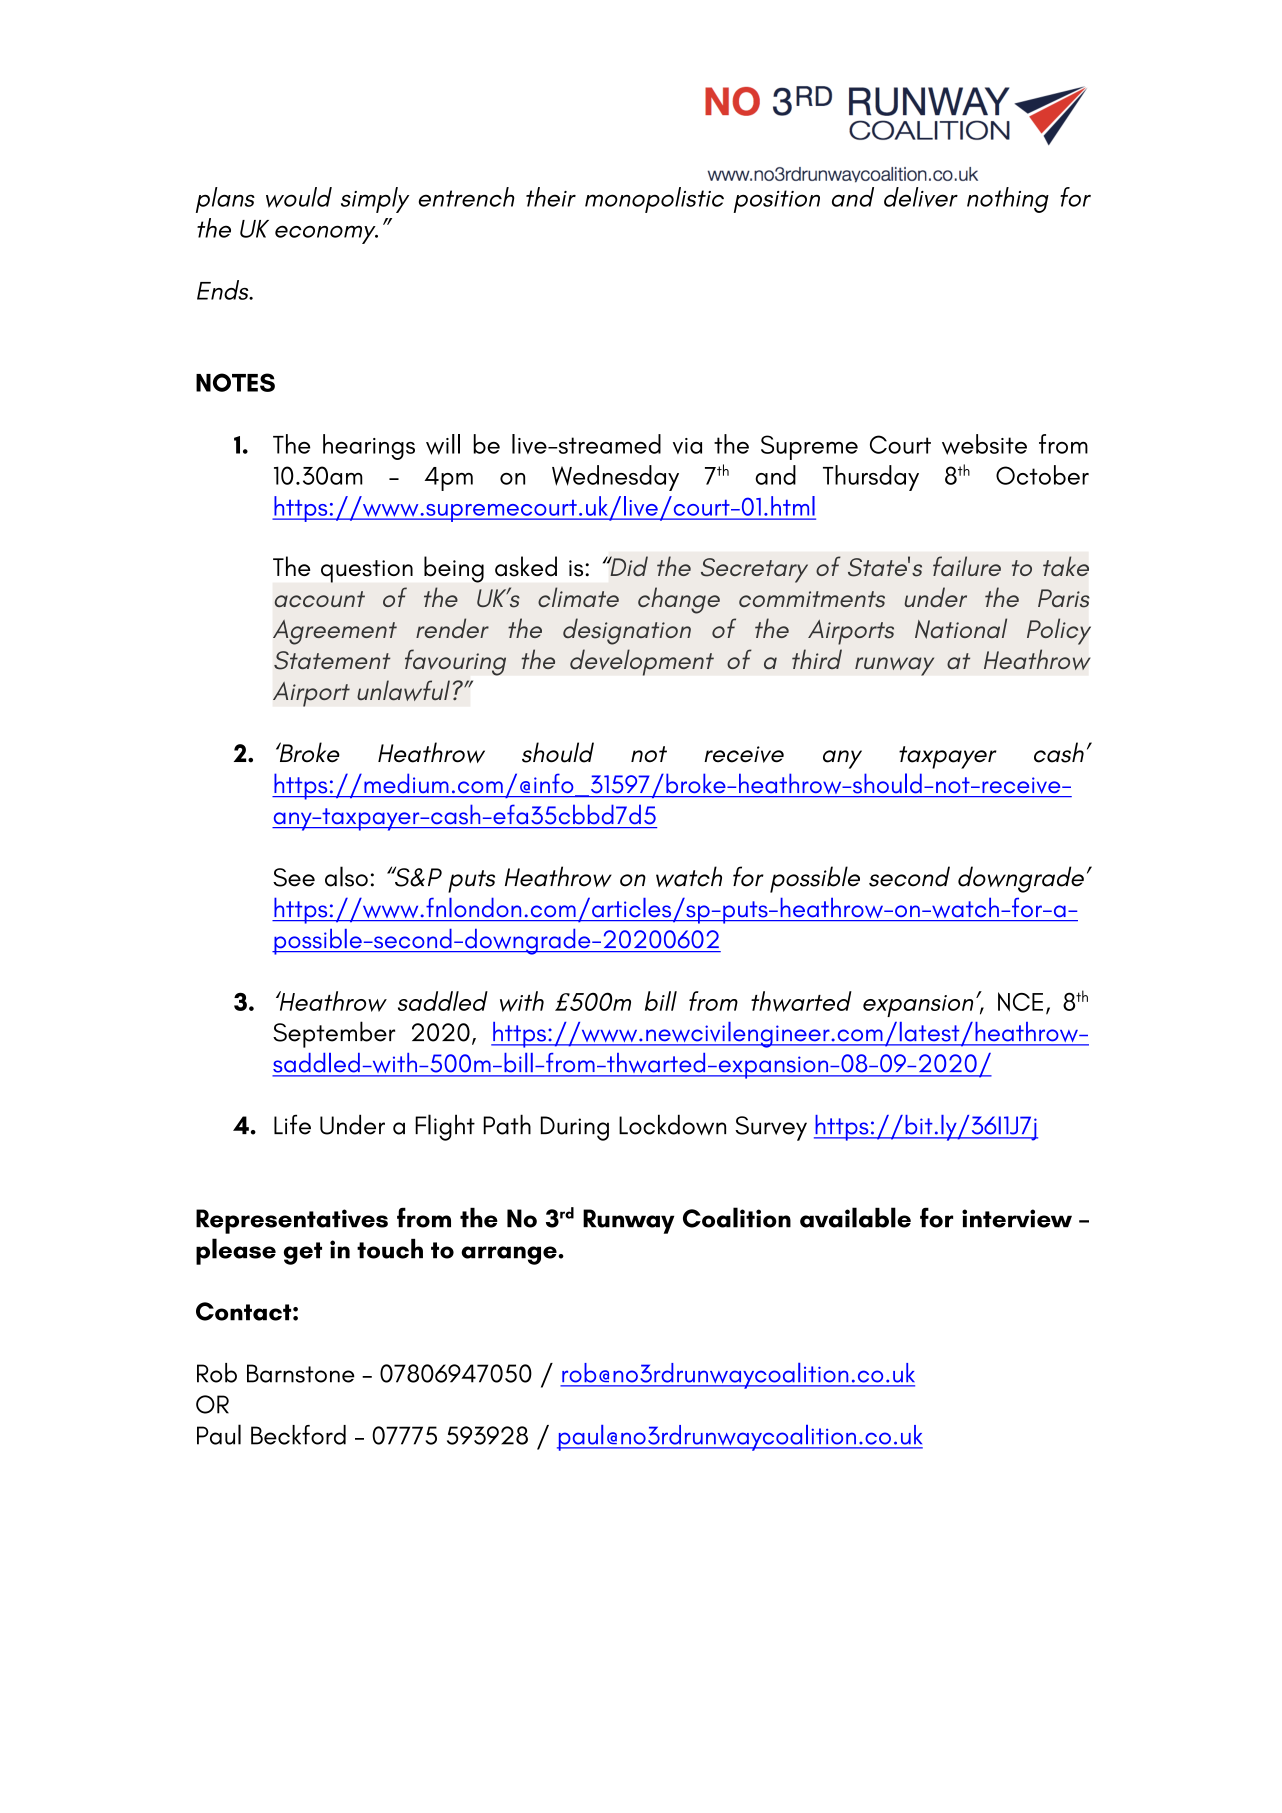 This image has height=1813, width=1282. Describe the element at coordinates (510, 1255) in the image. I see `arrange` at that location.
